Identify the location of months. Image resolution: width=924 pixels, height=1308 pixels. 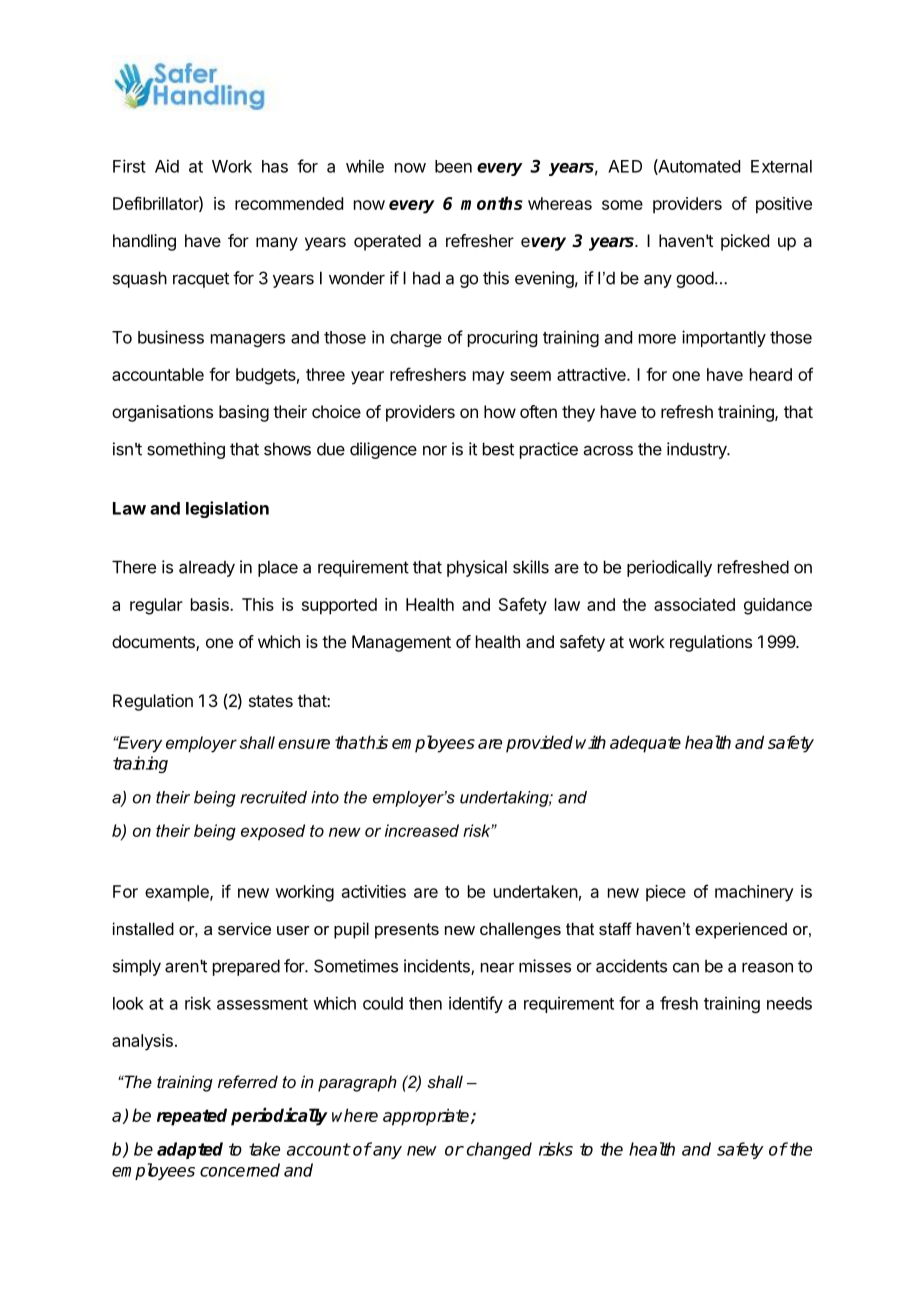
(492, 203).
